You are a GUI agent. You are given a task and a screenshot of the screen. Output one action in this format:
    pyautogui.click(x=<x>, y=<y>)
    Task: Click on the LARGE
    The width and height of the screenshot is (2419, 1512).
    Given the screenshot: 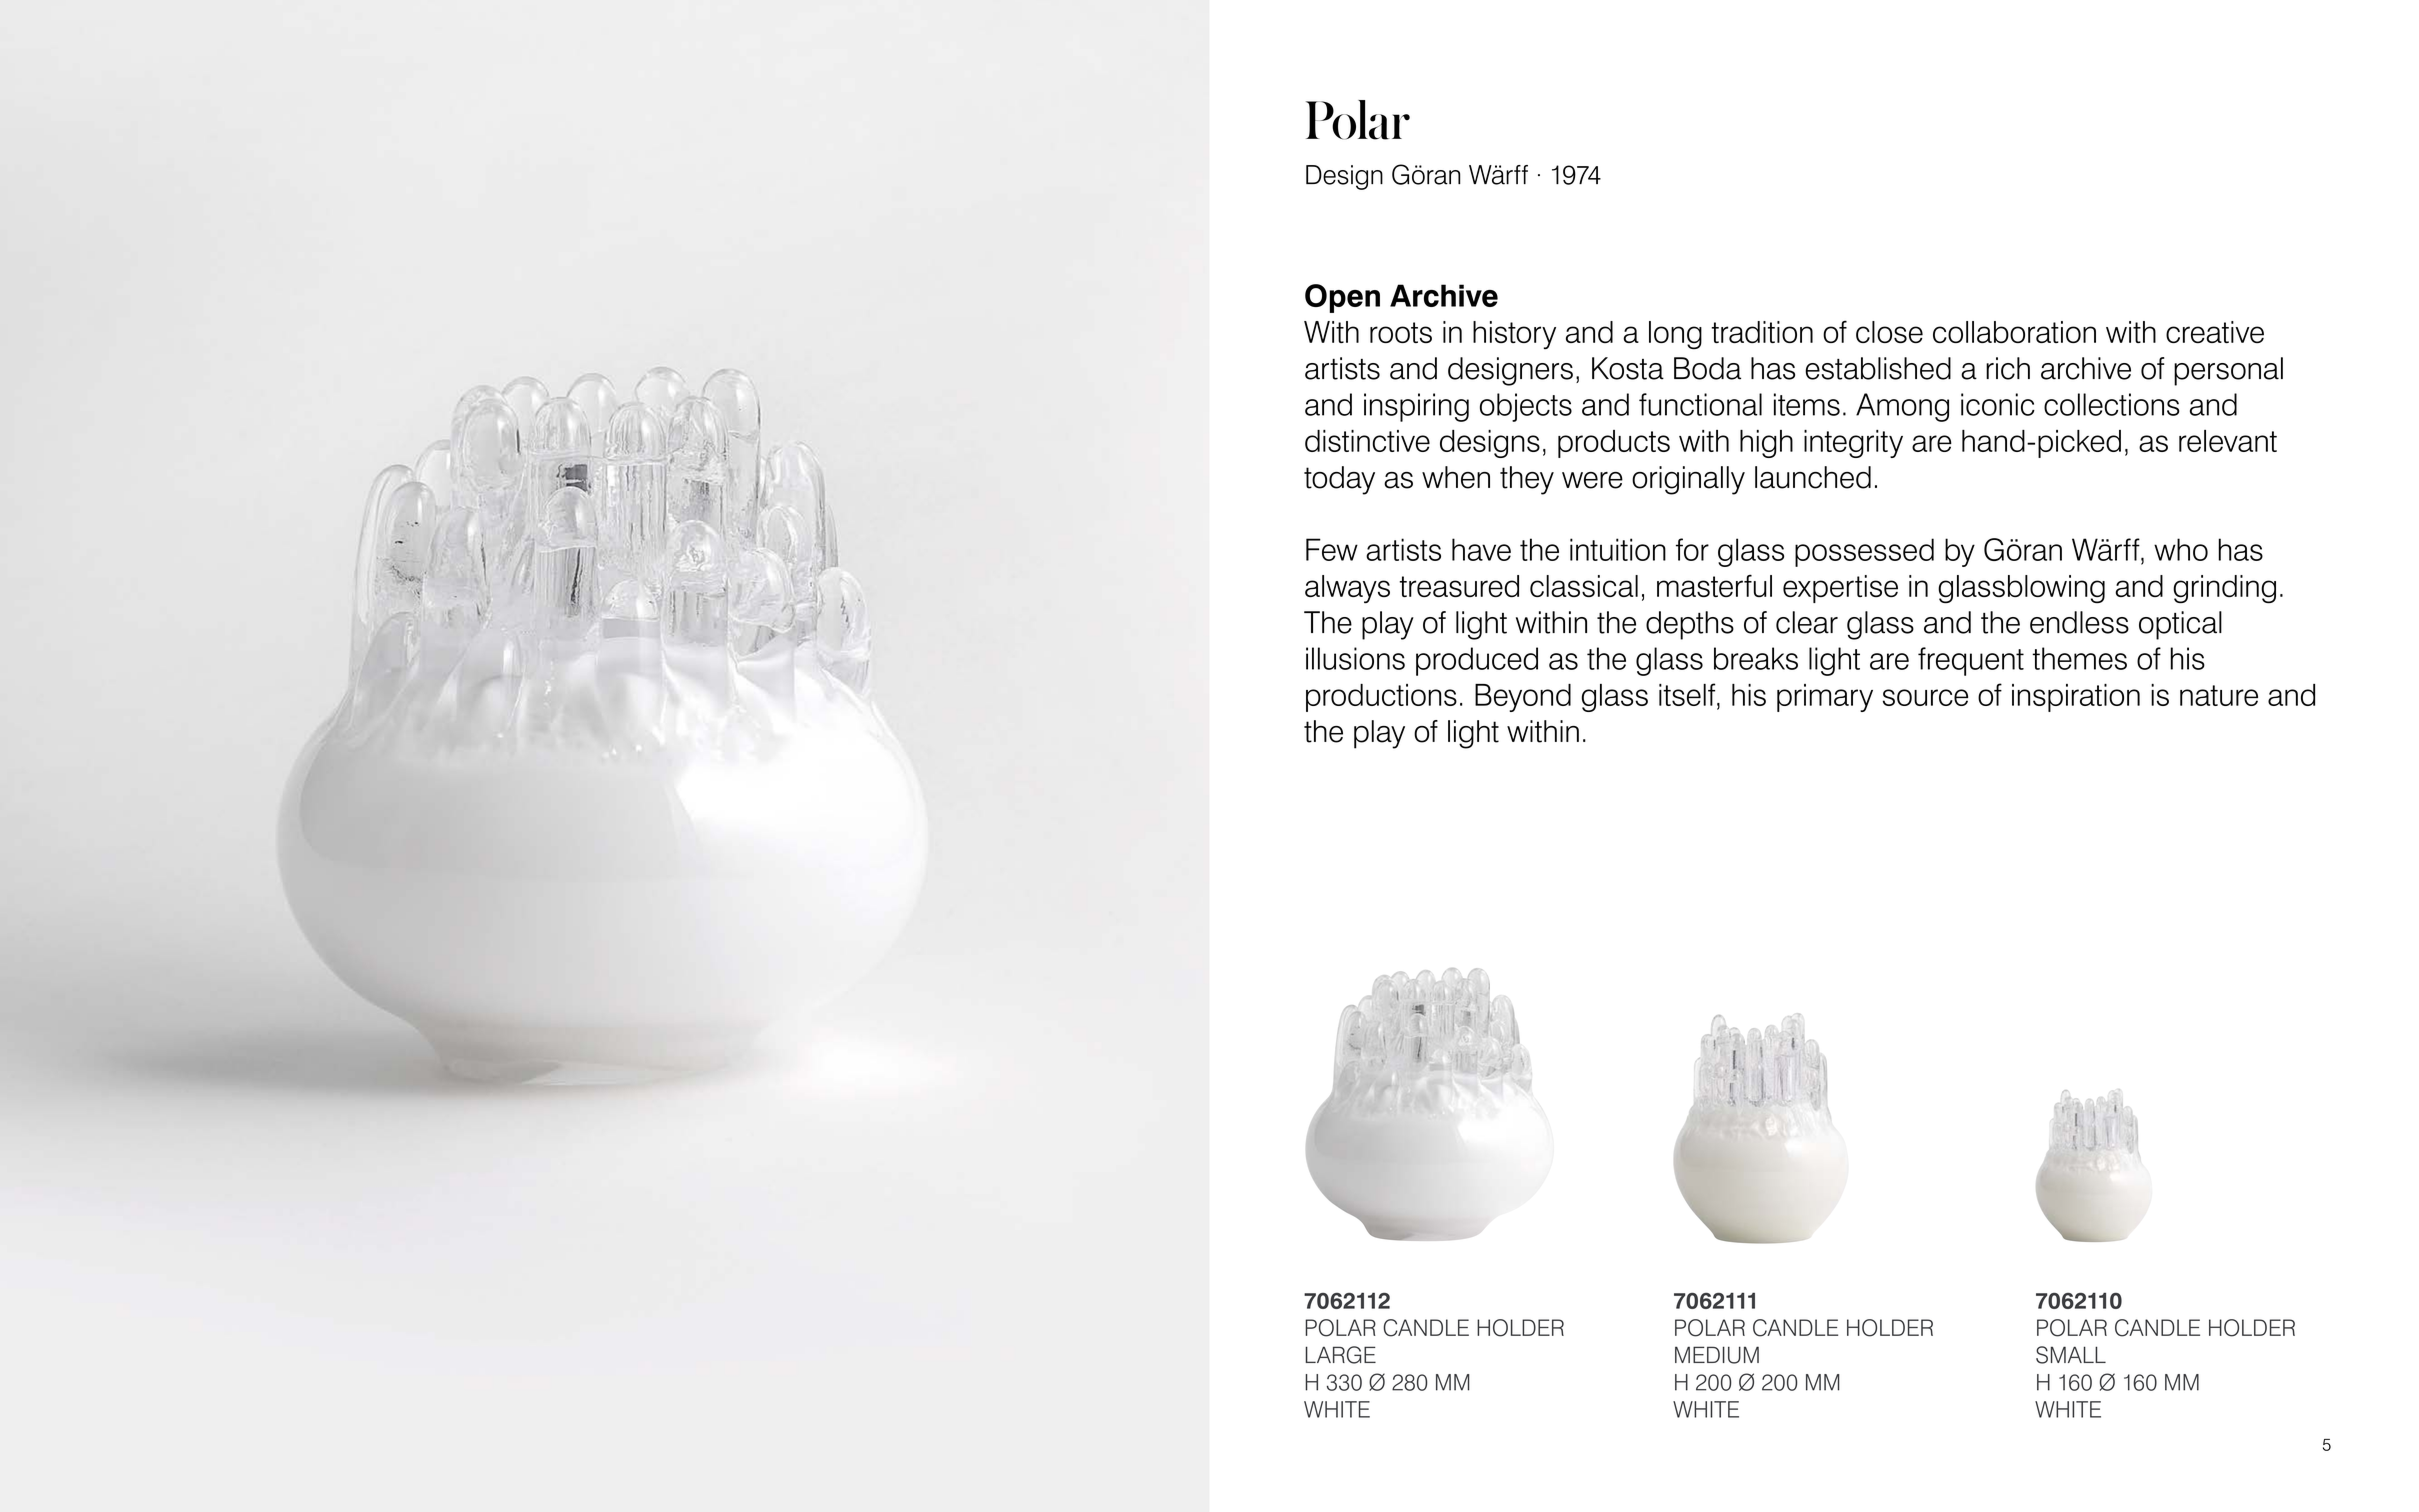 What is the action you would take?
    pyautogui.click(x=1340, y=1355)
